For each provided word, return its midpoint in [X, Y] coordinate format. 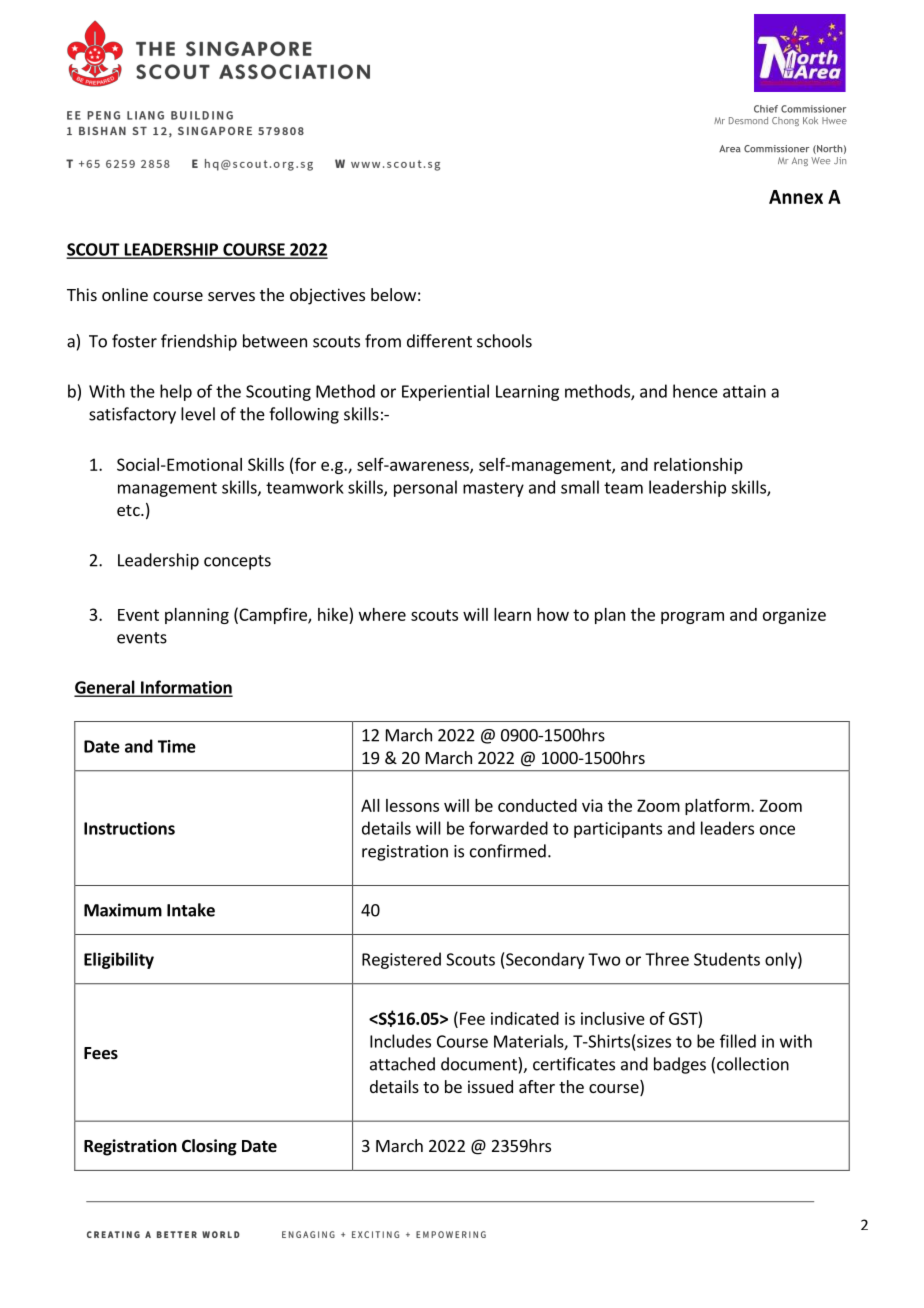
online [125, 294]
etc [129, 510]
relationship [698, 466]
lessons [412, 805]
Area [730, 149]
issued [490, 1086]
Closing [209, 1147]
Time [177, 746]
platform [718, 807]
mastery [493, 489]
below [393, 294]
